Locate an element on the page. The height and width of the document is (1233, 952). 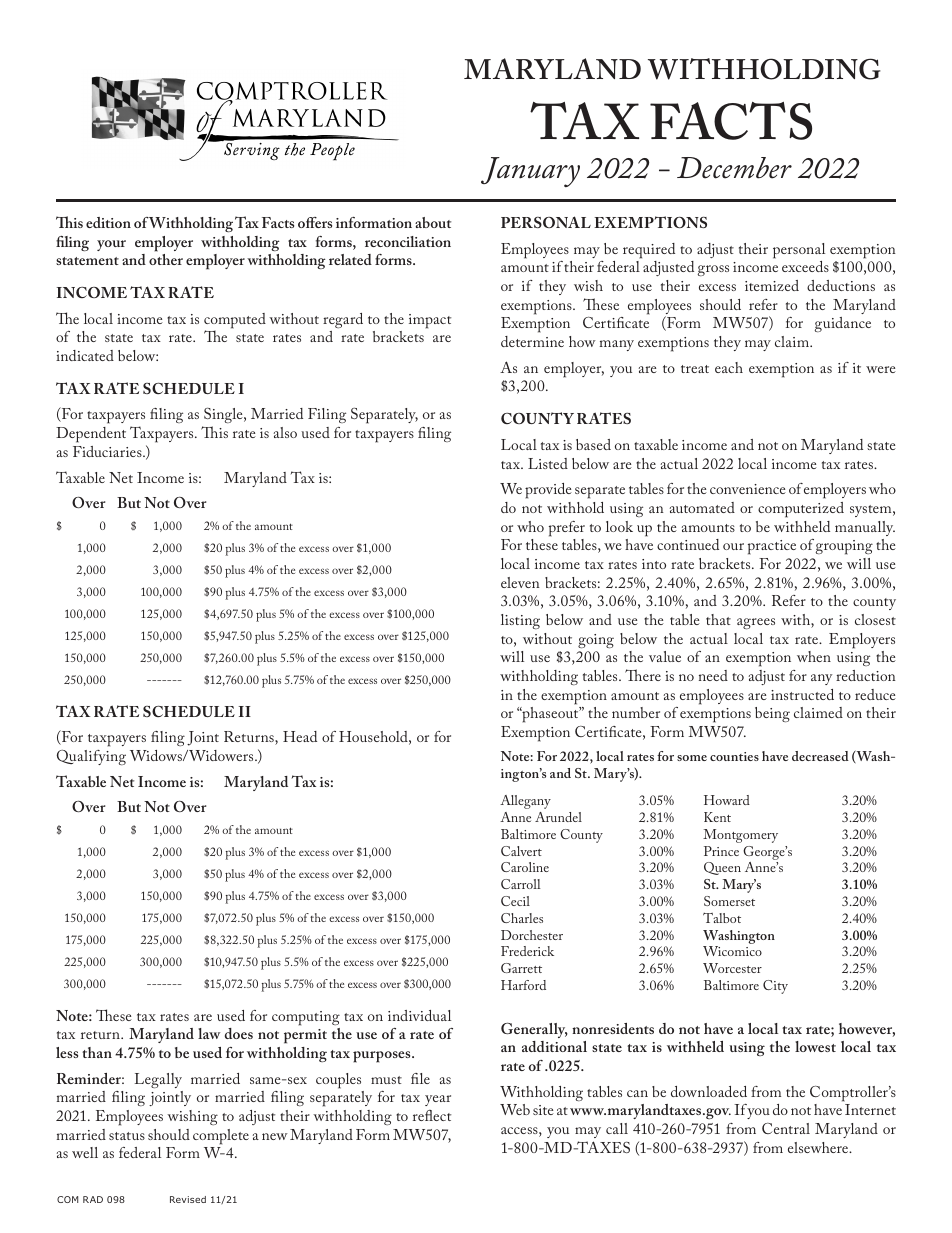
Qualifying is located at coordinates (91, 757).
